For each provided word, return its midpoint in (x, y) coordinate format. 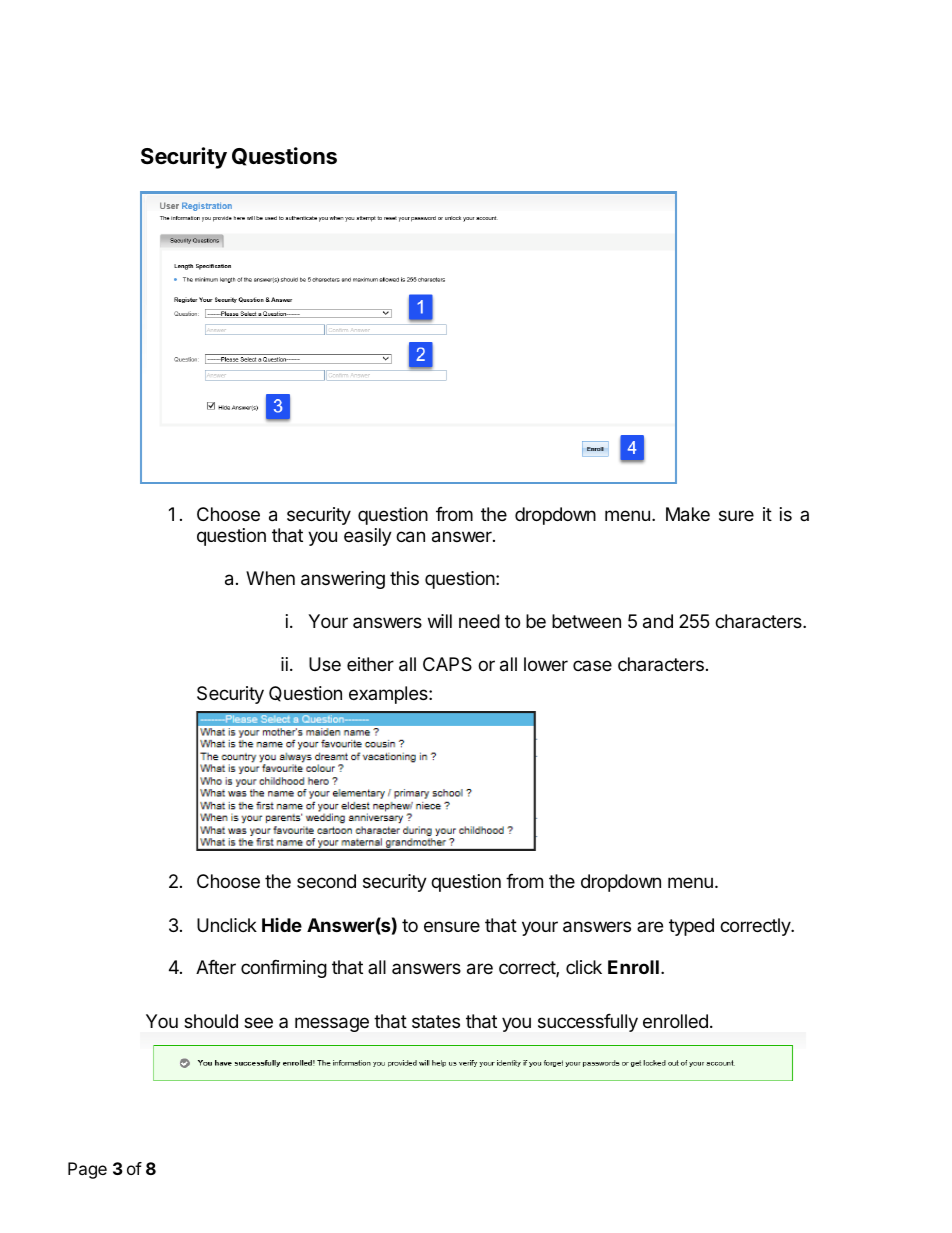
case (592, 665)
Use (325, 664)
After (216, 967)
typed (691, 927)
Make (688, 514)
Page (87, 1170)
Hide (282, 925)
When (270, 578)
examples (389, 695)
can (410, 537)
